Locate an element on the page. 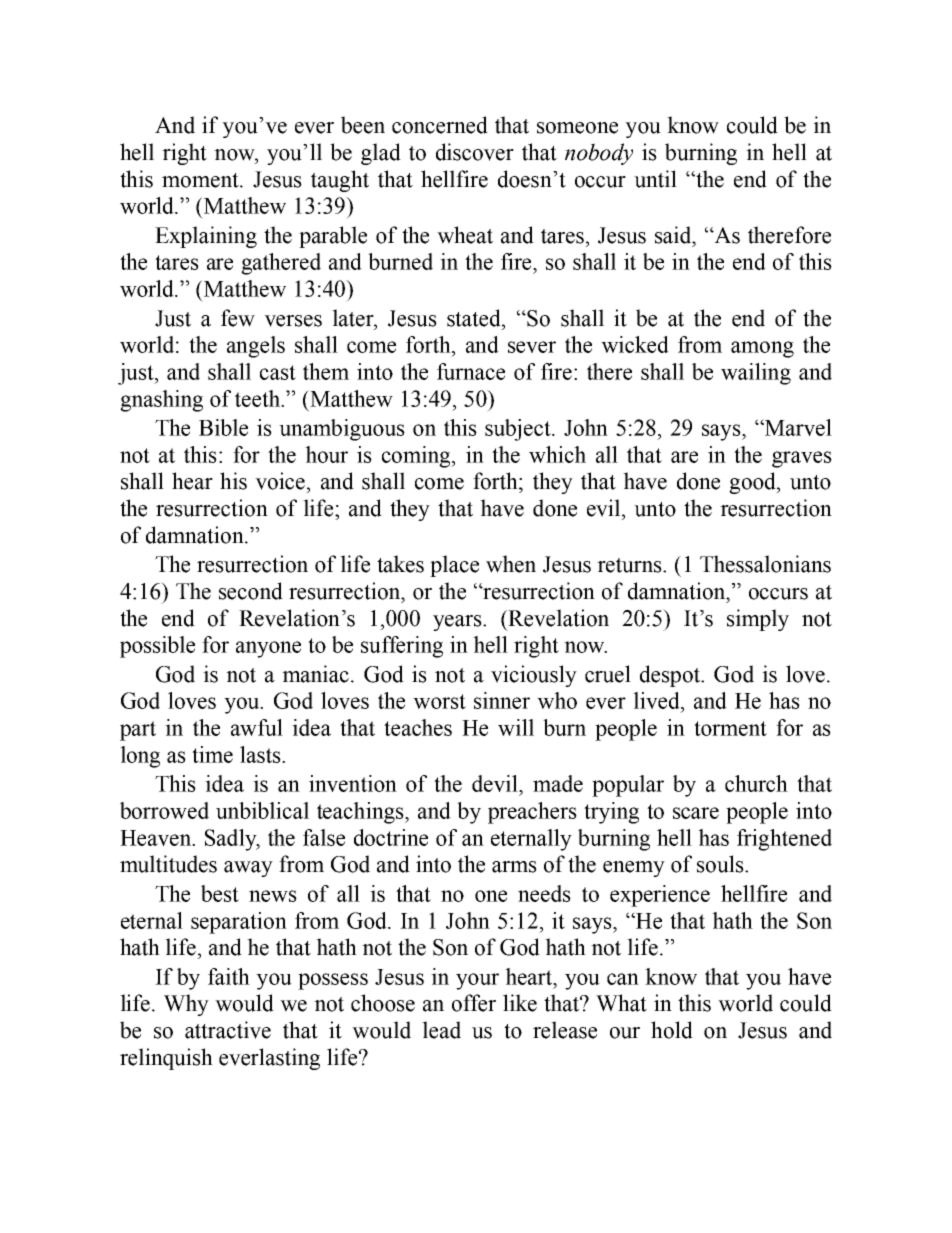 The image size is (952, 1233). discover is located at coordinates (475, 152).
